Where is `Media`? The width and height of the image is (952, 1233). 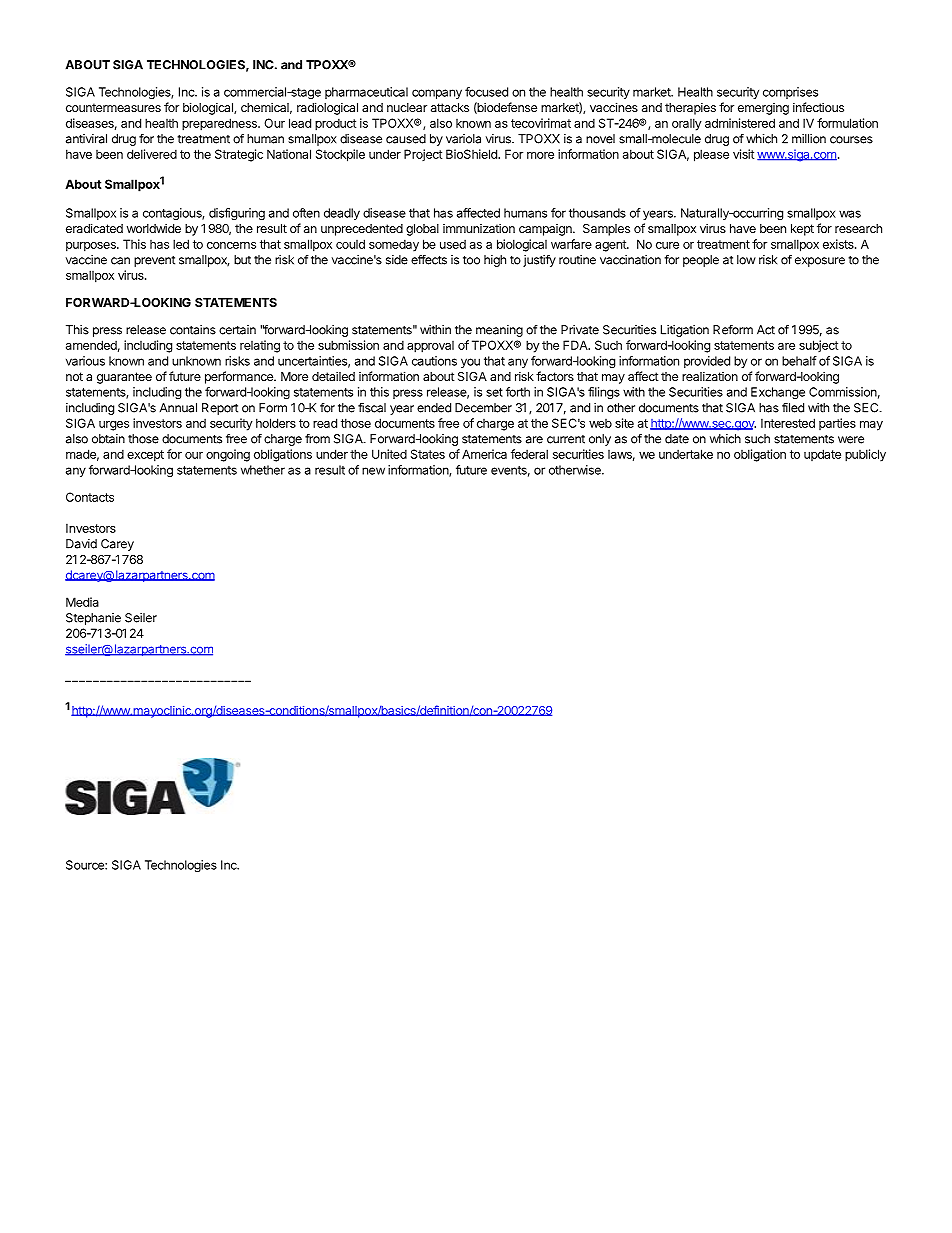
Media is located at coordinates (82, 602).
